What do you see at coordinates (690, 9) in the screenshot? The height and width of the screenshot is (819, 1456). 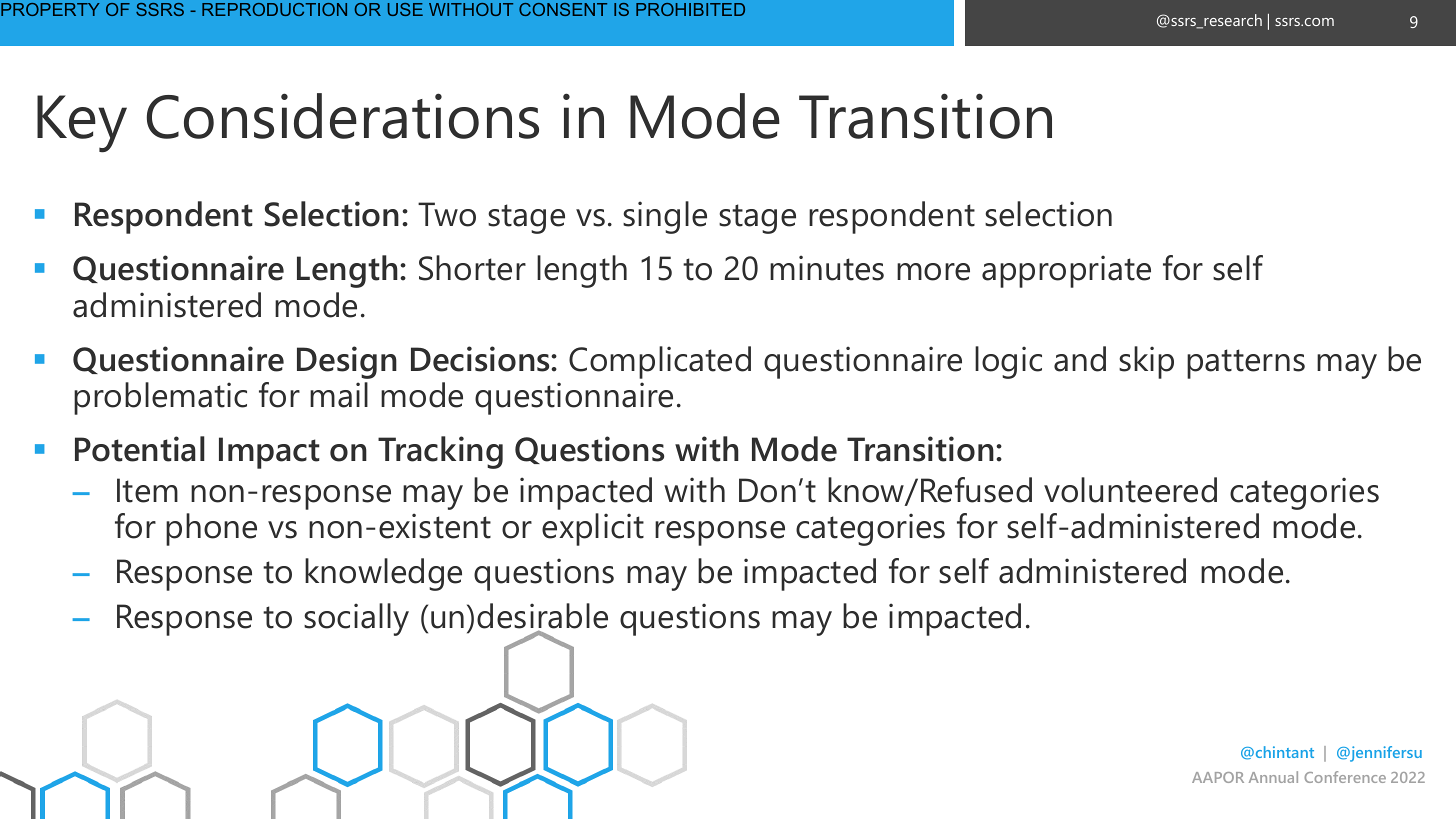 I see `PROHIBITED` at bounding box center [690, 9].
